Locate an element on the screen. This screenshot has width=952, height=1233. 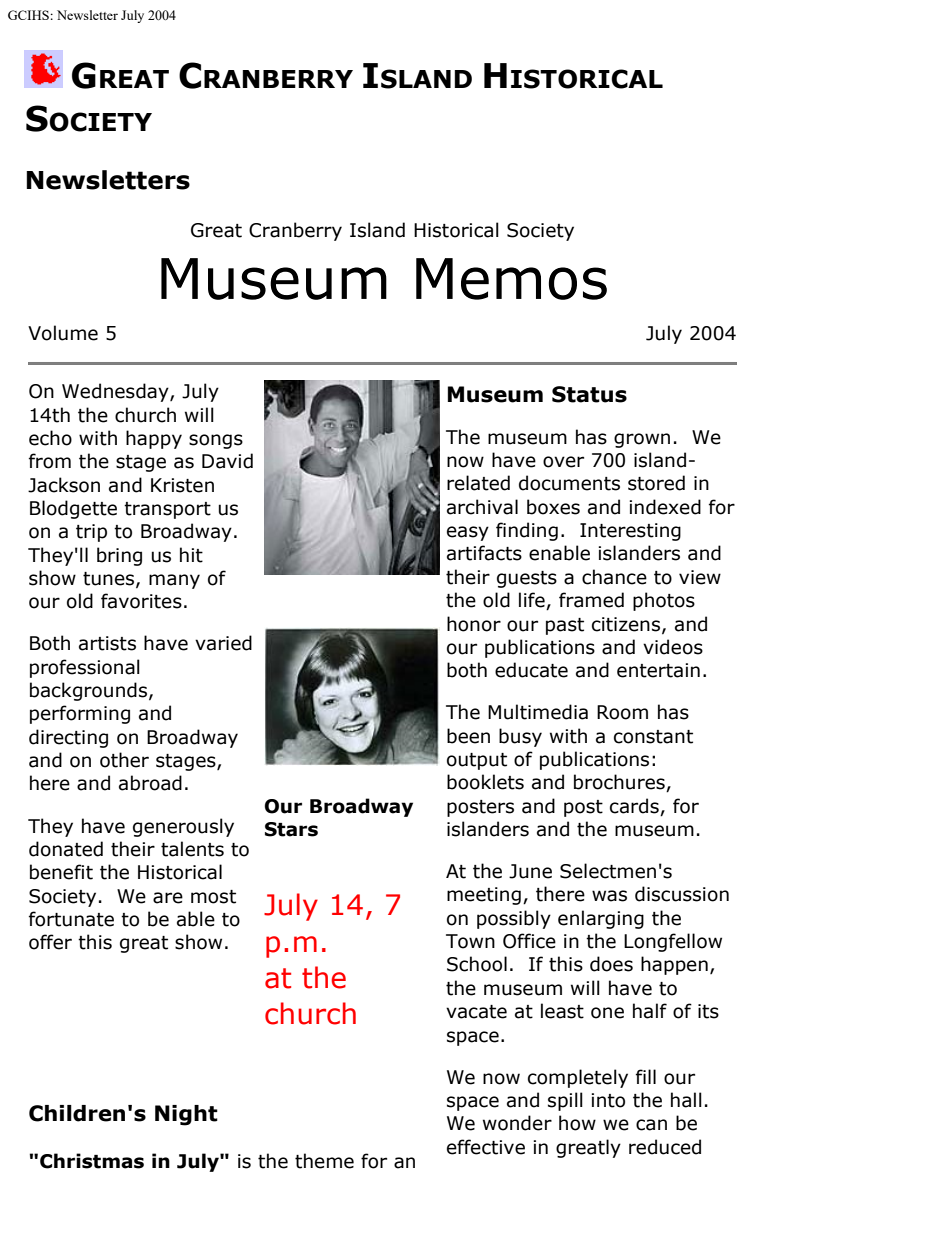
Town is located at coordinates (470, 941).
